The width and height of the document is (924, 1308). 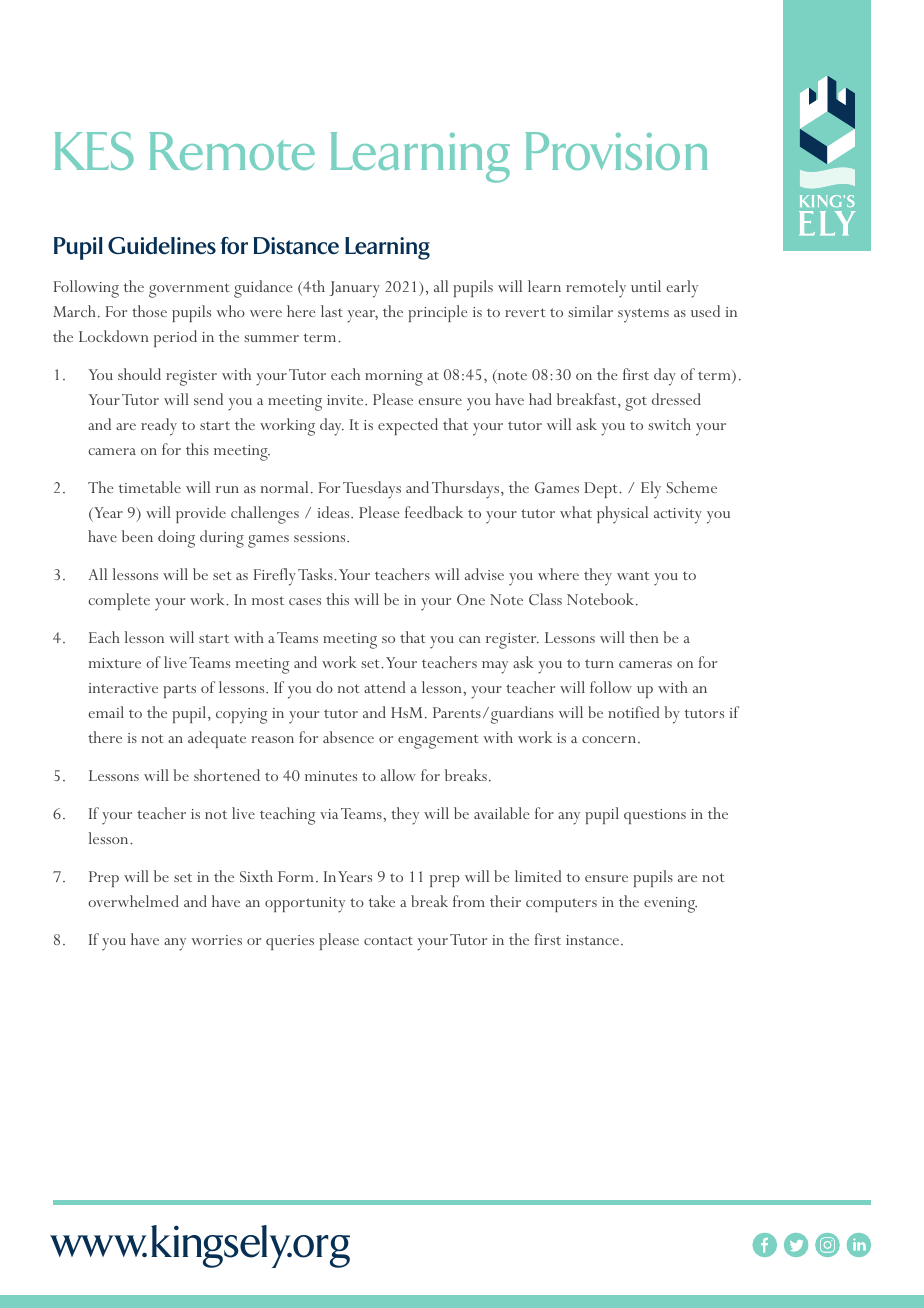 I want to click on evening, so click(x=670, y=905).
